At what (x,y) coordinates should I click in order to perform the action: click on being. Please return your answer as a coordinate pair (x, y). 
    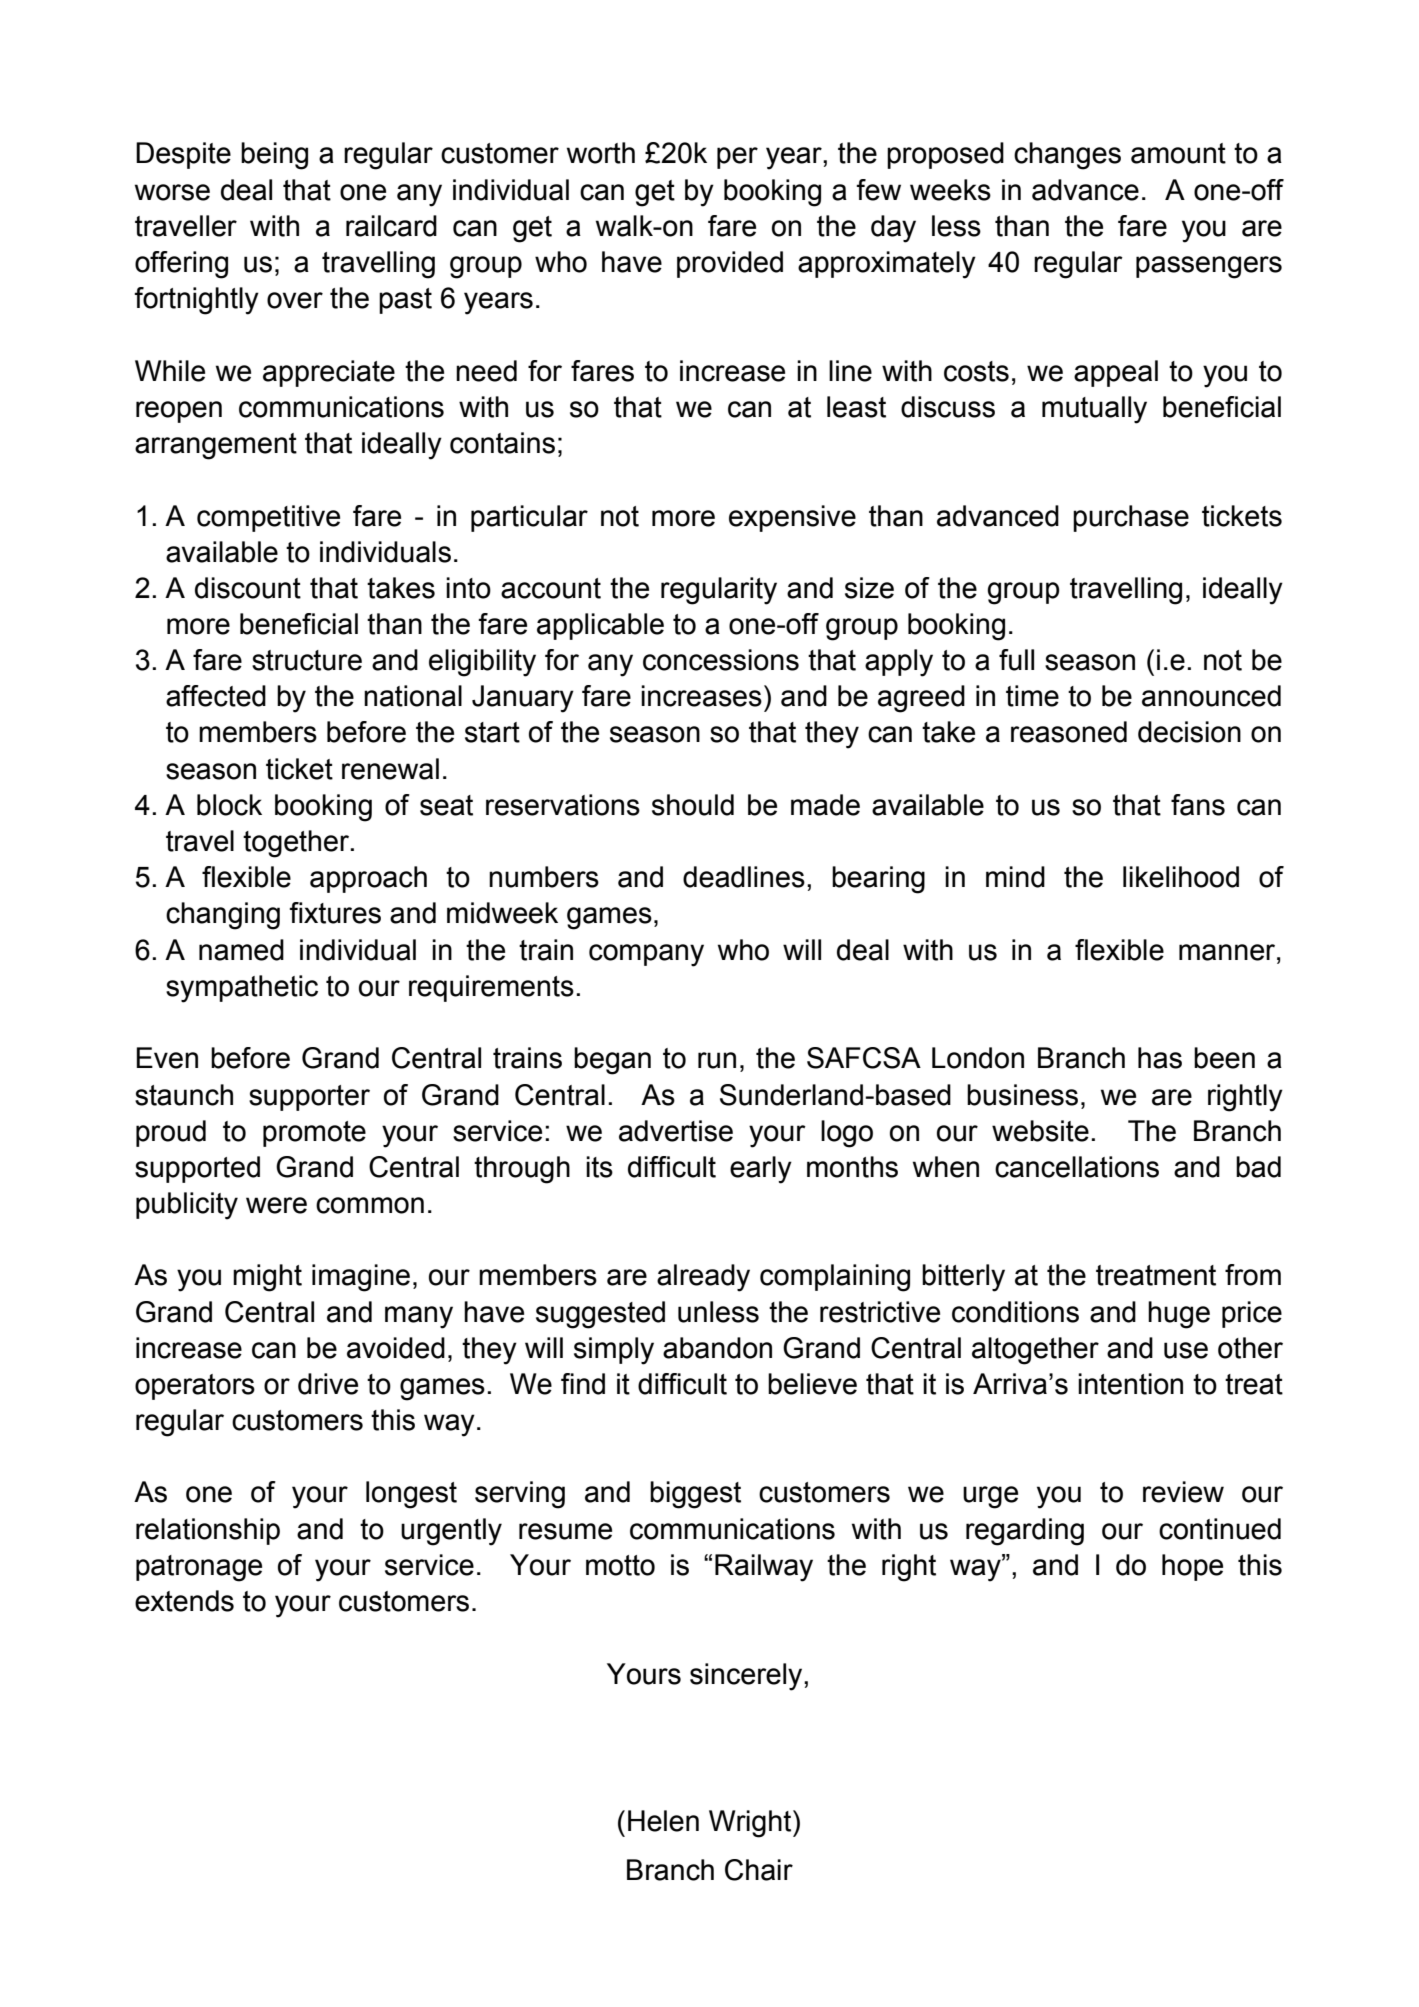
    Looking at the image, I should click on (274, 156).
